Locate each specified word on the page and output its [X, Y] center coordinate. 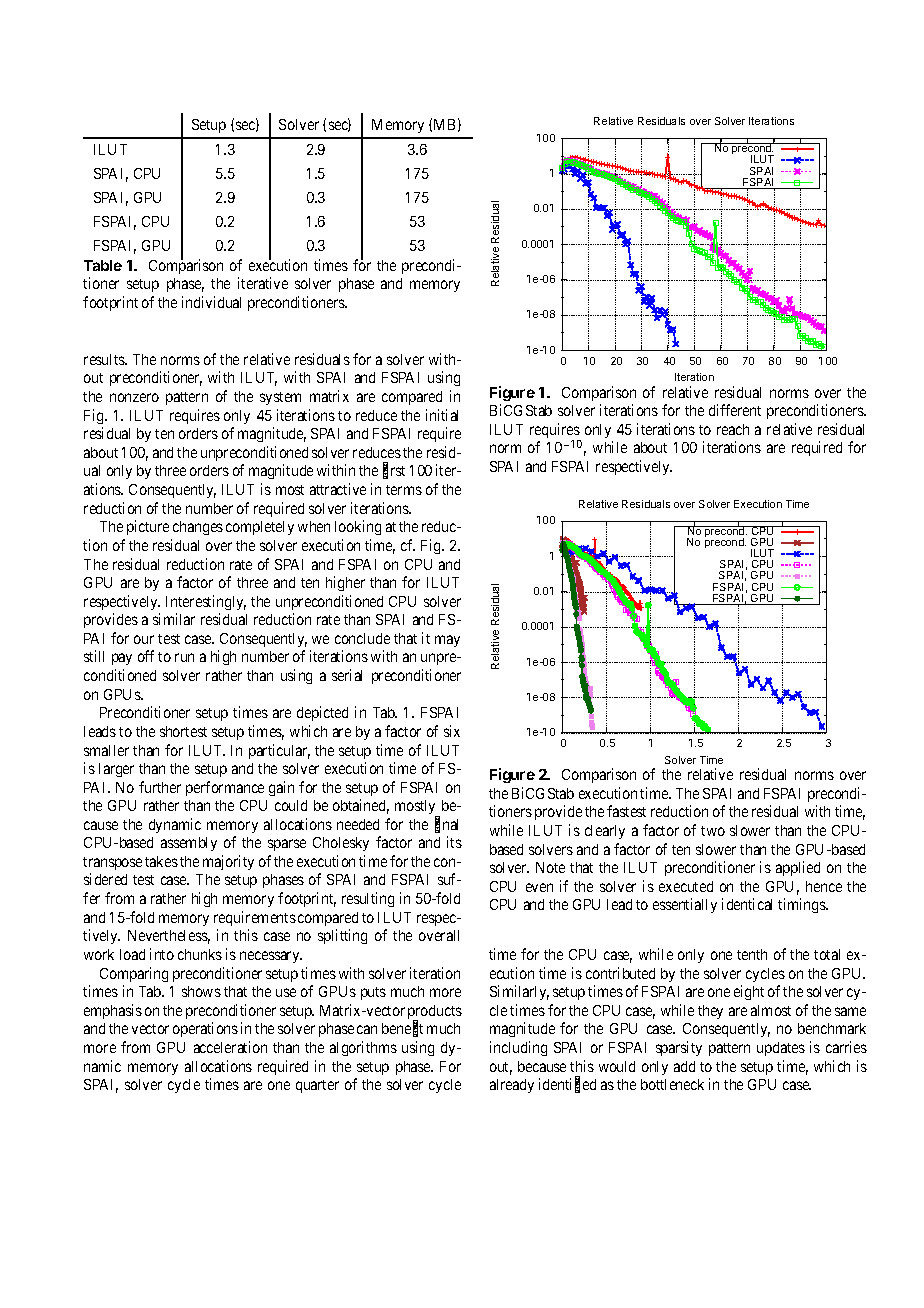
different [735, 410]
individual [211, 302]
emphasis [113, 1011]
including [518, 1048]
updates [781, 1049]
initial [442, 415]
